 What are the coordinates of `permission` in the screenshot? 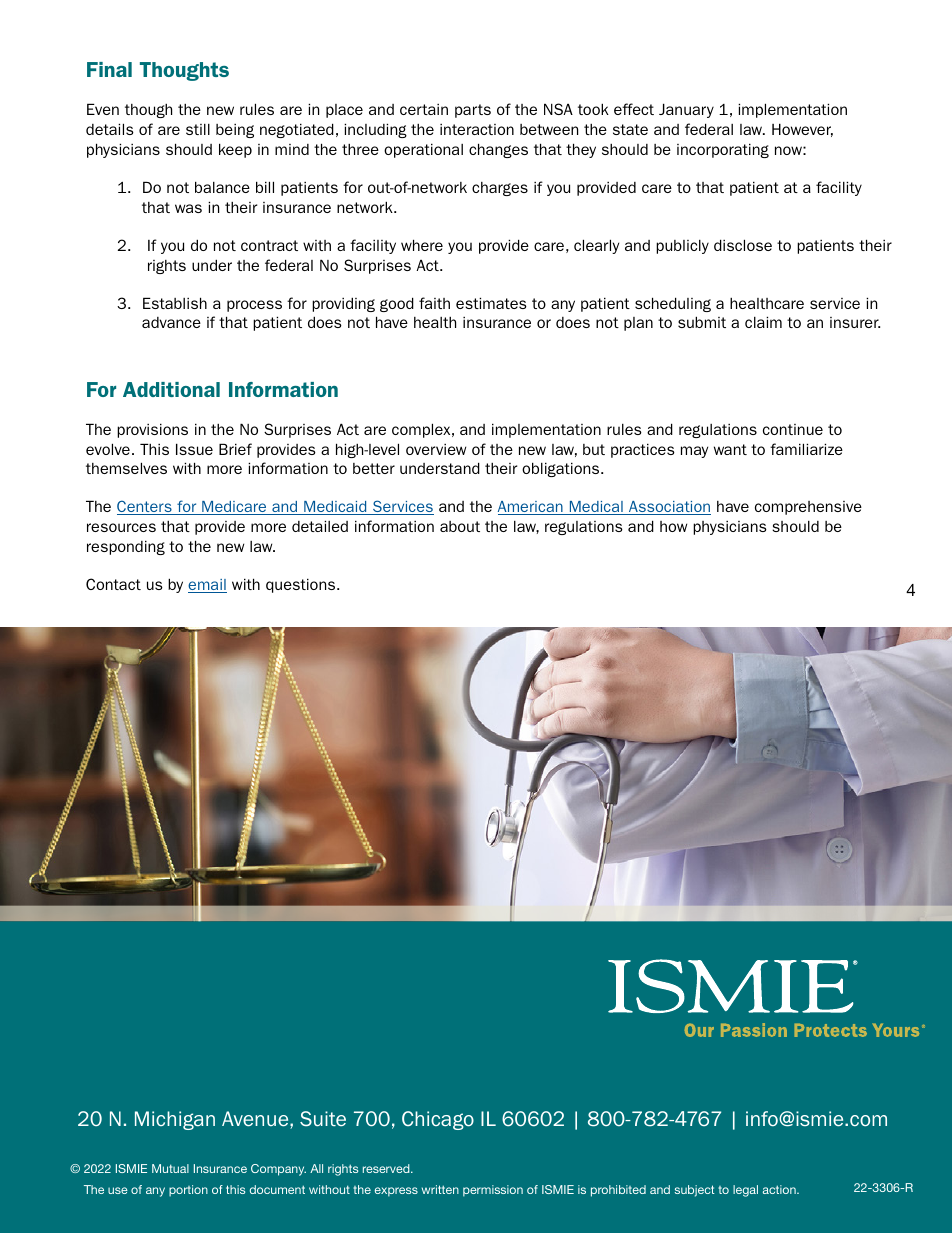 It's located at (493, 1191).
